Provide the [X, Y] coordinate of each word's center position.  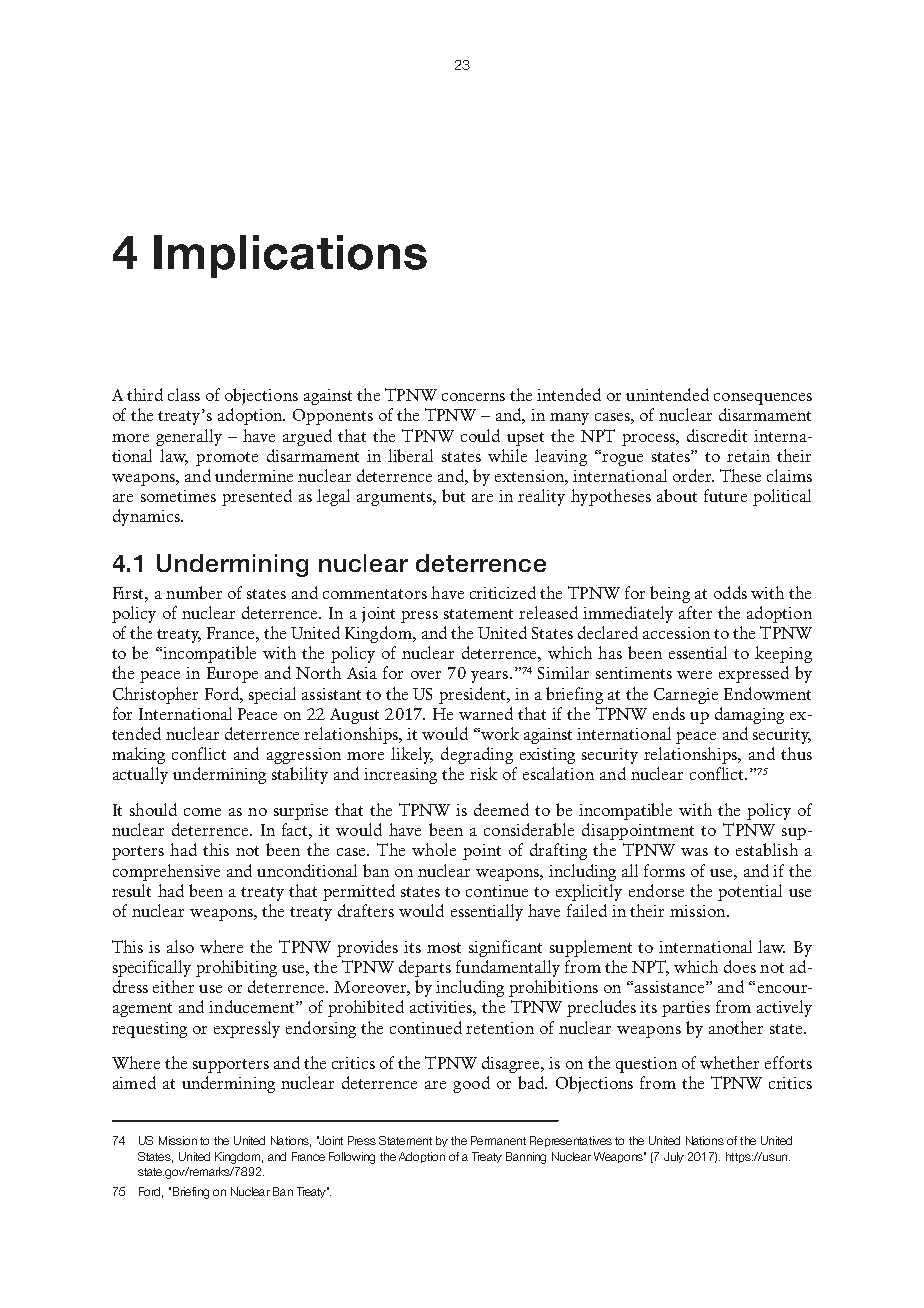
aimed [134, 1082]
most [444, 948]
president [473, 695]
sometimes [178, 496]
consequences [763, 399]
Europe [232, 675]
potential [750, 892]
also [180, 946]
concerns [473, 397]
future [725, 495]
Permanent [498, 1140]
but [453, 495]
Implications [290, 256]
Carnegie [686, 696]
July [674, 1157]
